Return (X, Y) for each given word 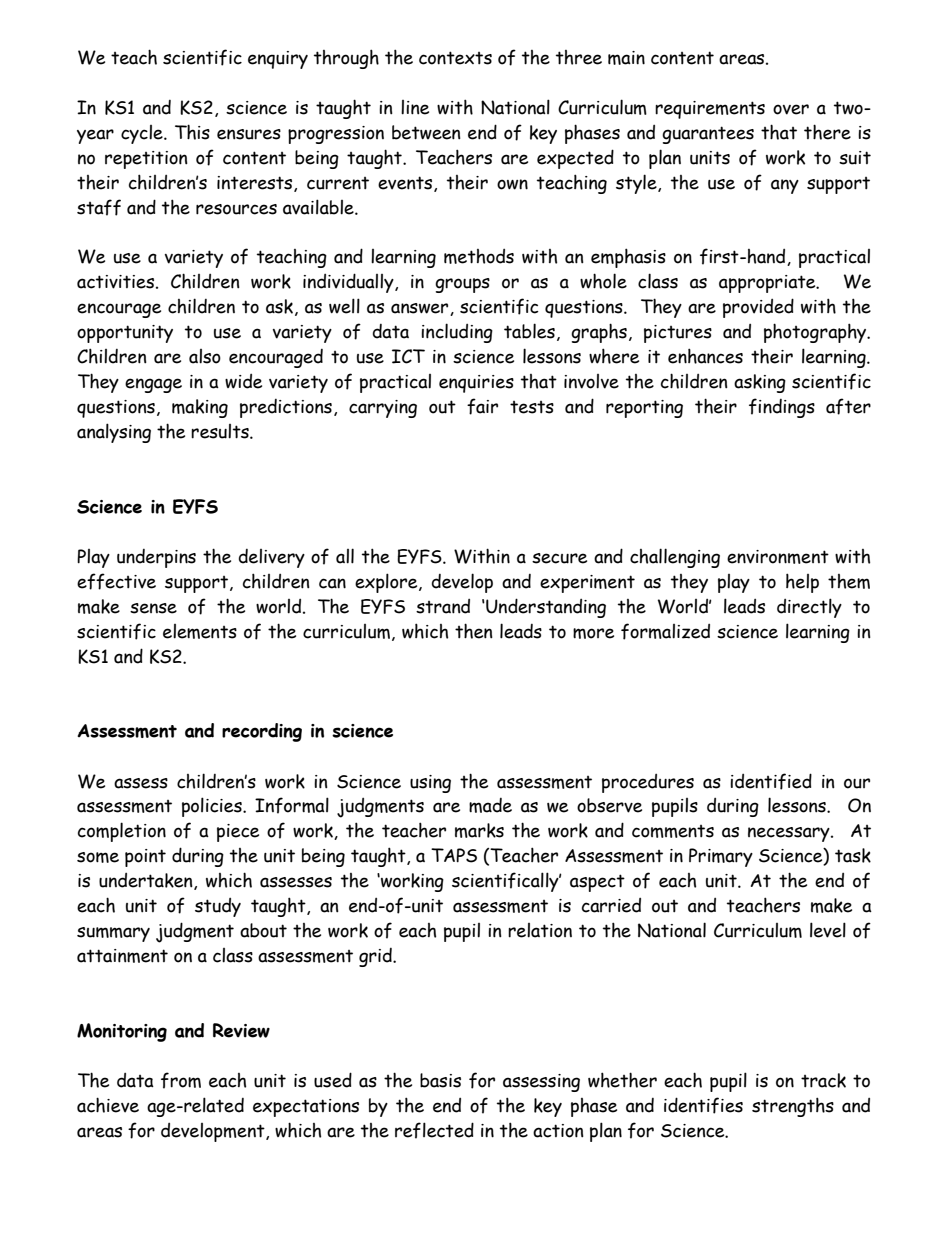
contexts (455, 58)
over (791, 109)
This (192, 132)
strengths (793, 1107)
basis (440, 1080)
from (181, 1080)
